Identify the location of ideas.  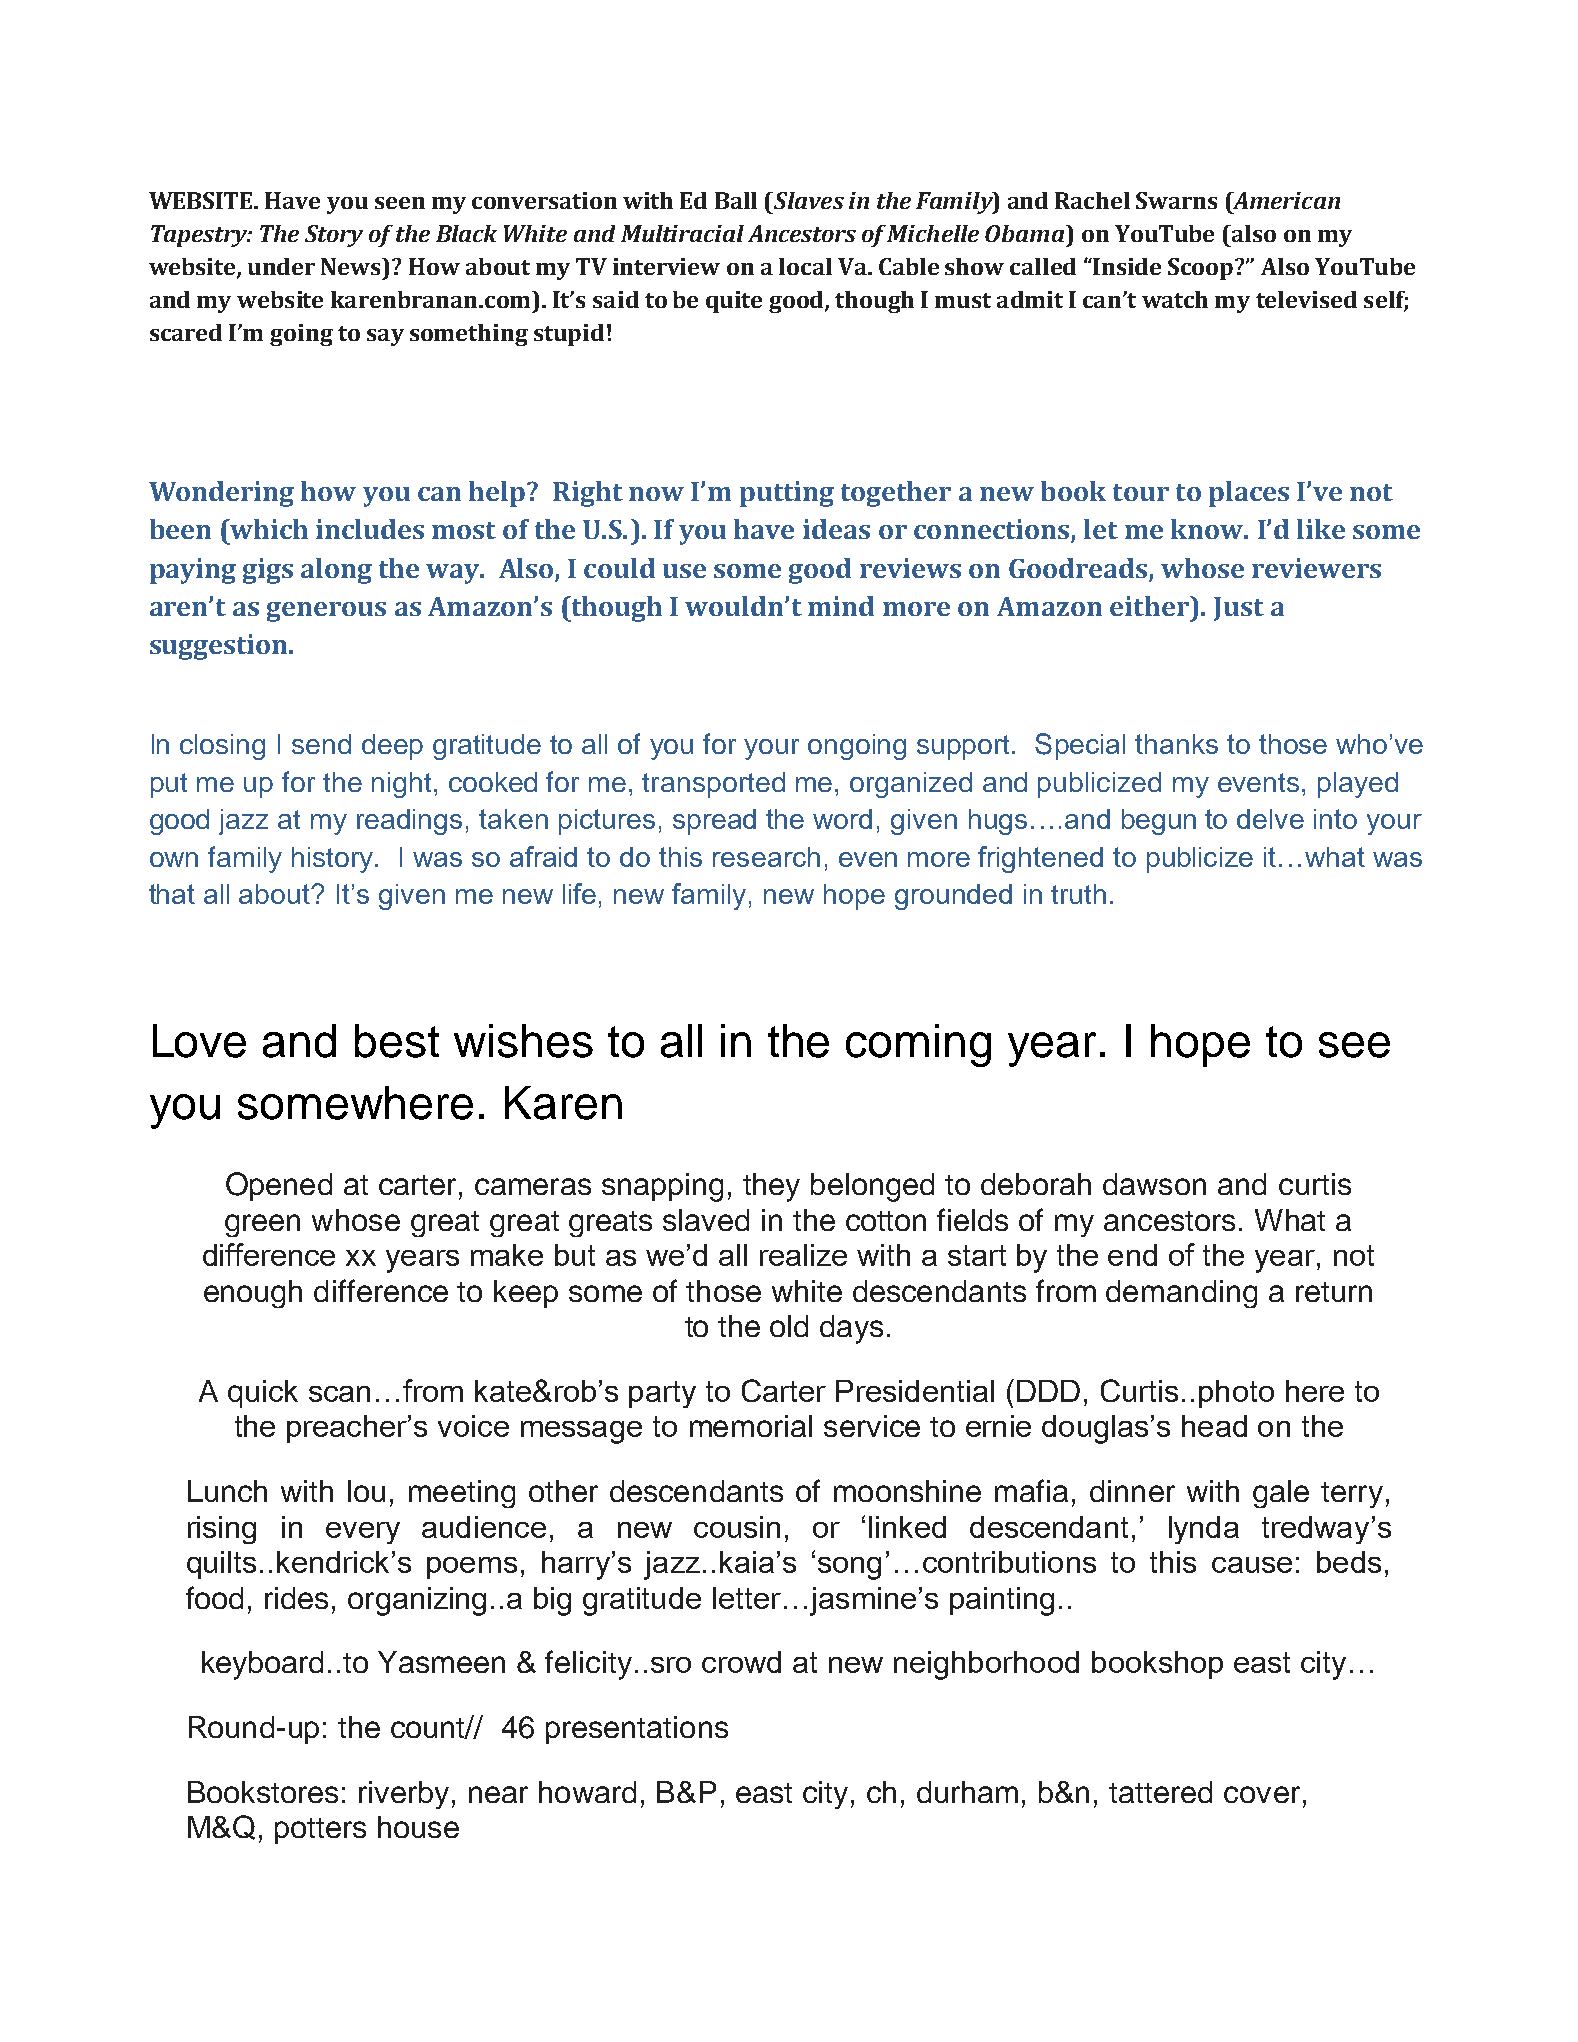
(836, 529).
